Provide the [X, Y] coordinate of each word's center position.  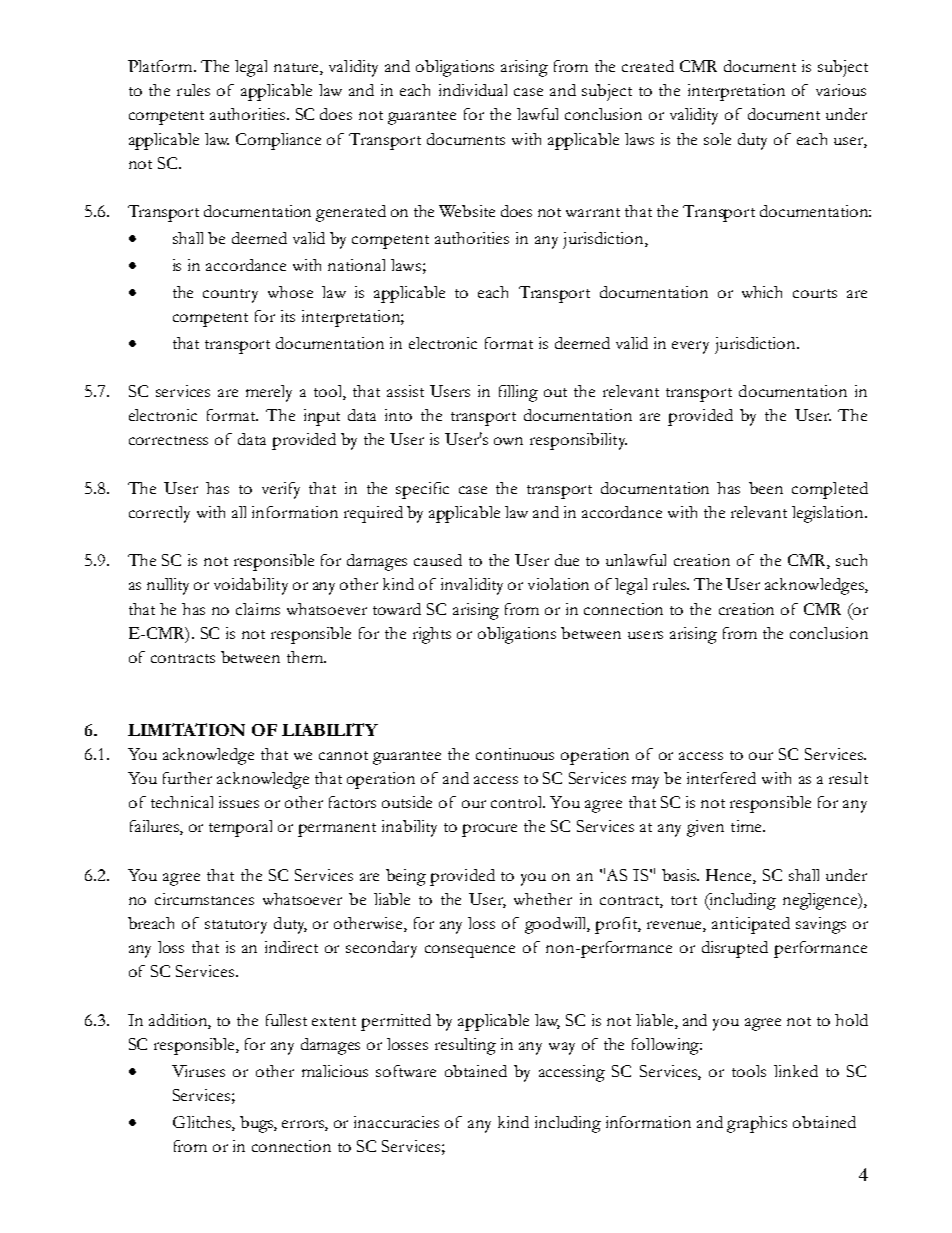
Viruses [198, 1071]
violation [558, 584]
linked [796, 1071]
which [762, 292]
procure [489, 830]
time [747, 826]
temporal [240, 828]
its [288, 316]
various [841, 90]
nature [297, 69]
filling [518, 393]
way [562, 1048]
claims [258, 609]
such [851, 560]
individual [473, 90]
